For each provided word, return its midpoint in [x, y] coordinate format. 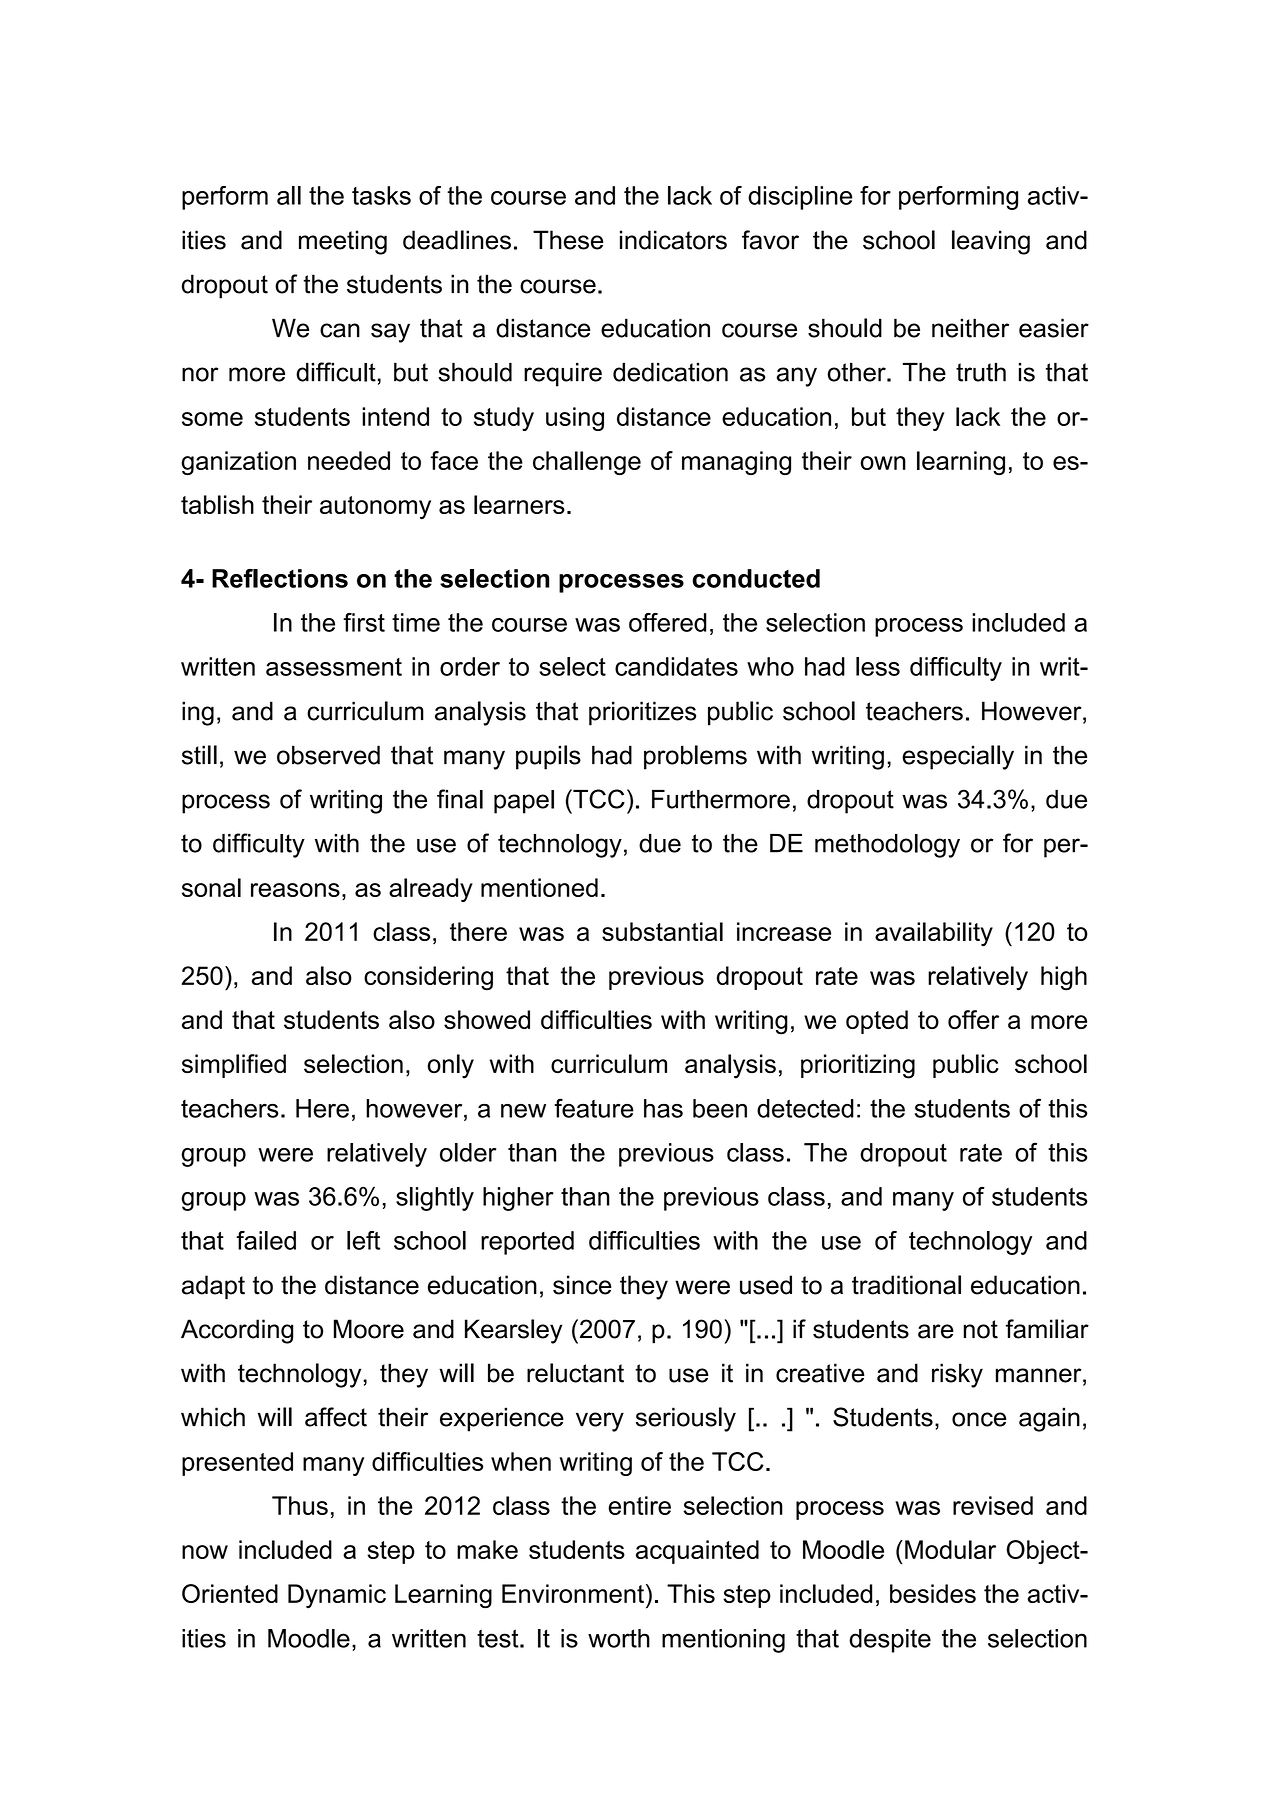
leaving [991, 242]
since [582, 1285]
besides [933, 1593]
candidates [676, 666]
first [364, 622]
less [878, 666]
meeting [343, 242]
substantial [662, 931]
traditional [906, 1285]
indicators [673, 240]
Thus [300, 1505]
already [431, 890]
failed [266, 1240]
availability [934, 934]
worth [619, 1638]
